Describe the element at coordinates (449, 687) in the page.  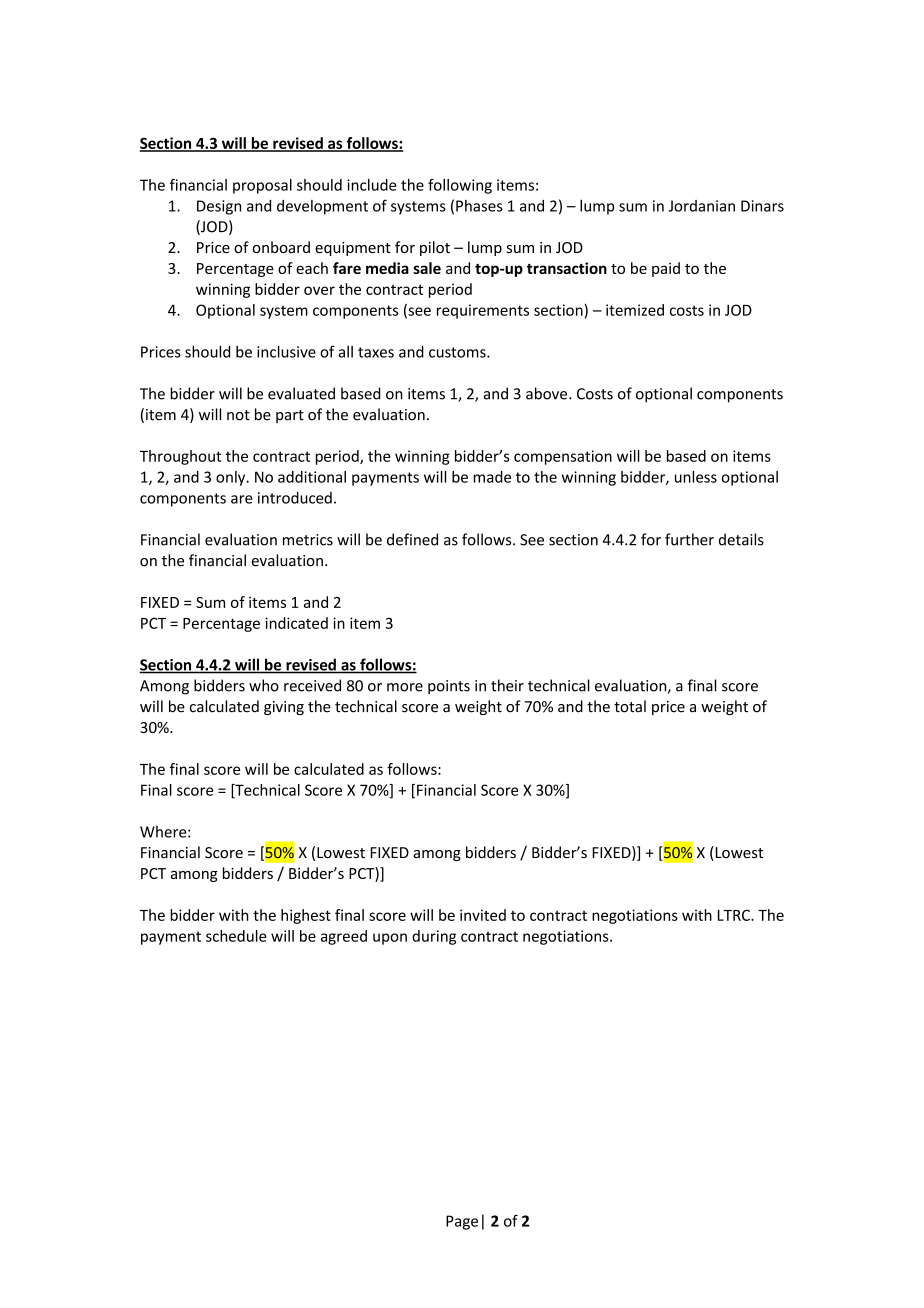
I see `points` at that location.
